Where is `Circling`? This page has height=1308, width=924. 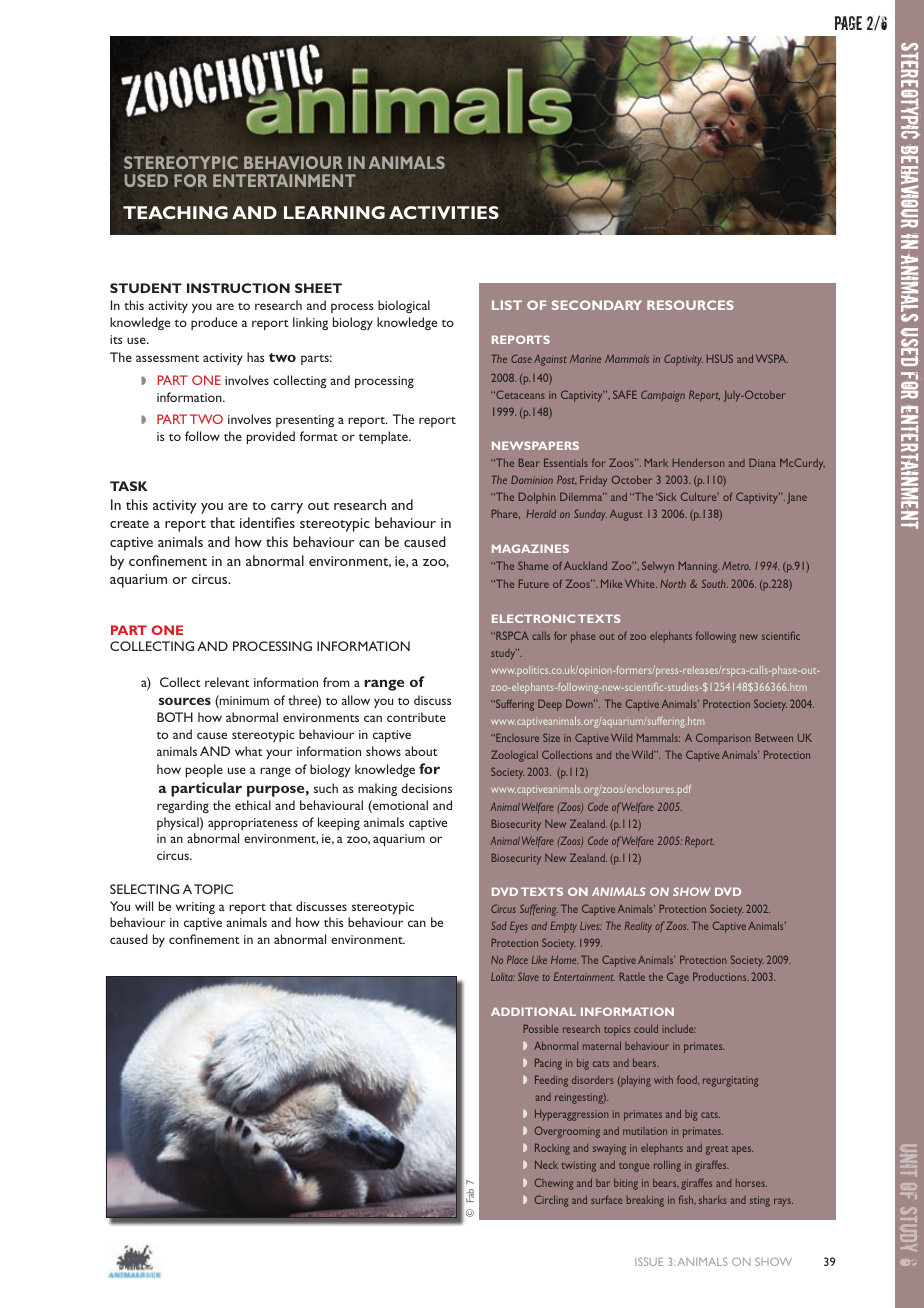
Circling is located at coordinates (551, 1201).
